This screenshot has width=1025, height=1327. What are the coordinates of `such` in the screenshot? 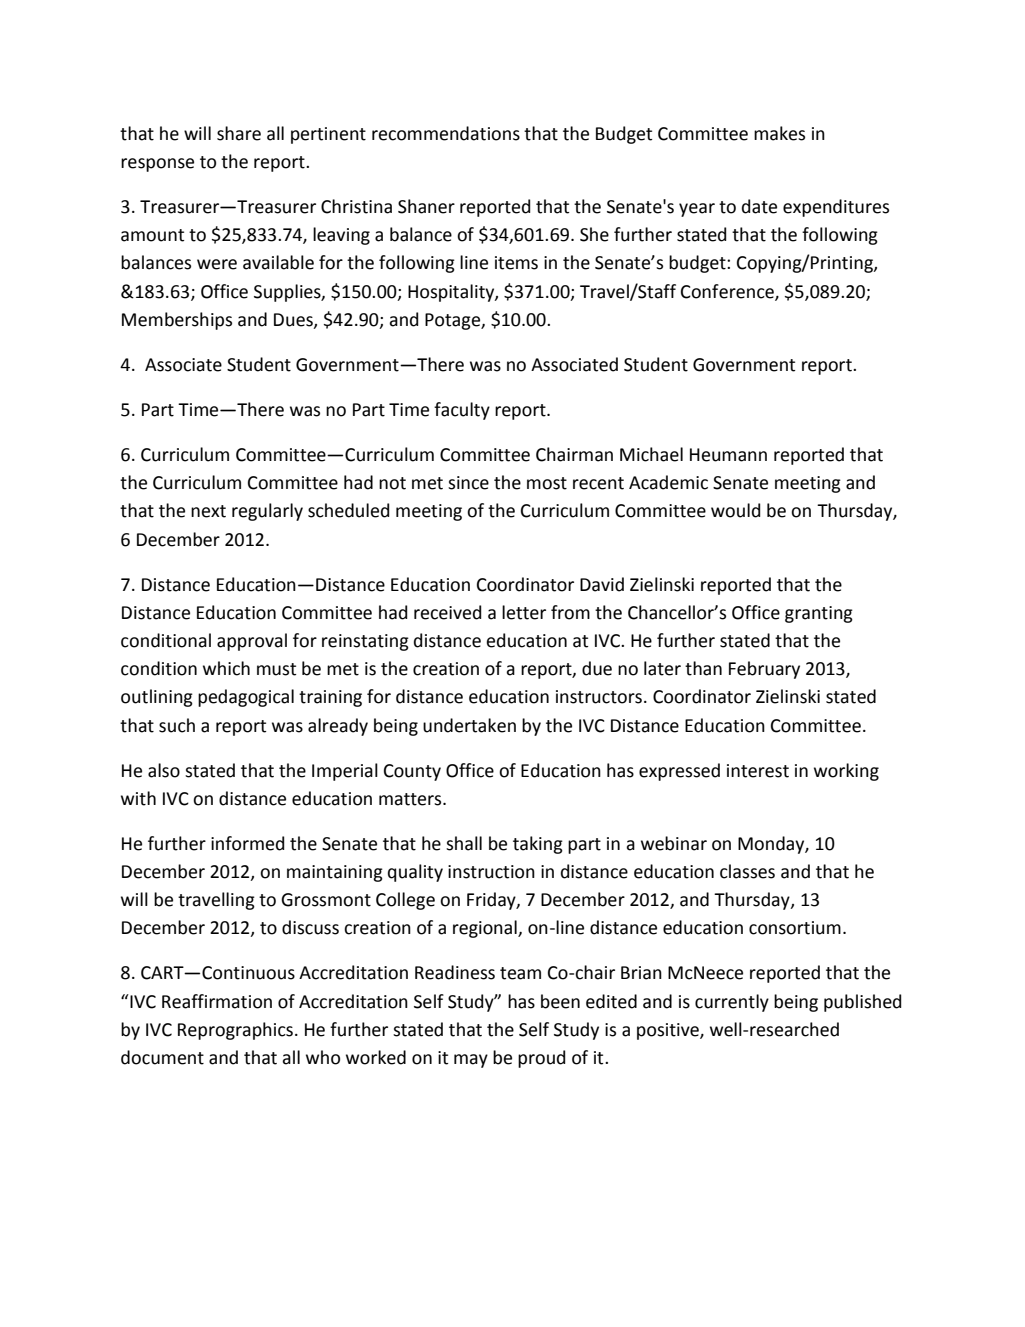 It's located at (177, 725).
